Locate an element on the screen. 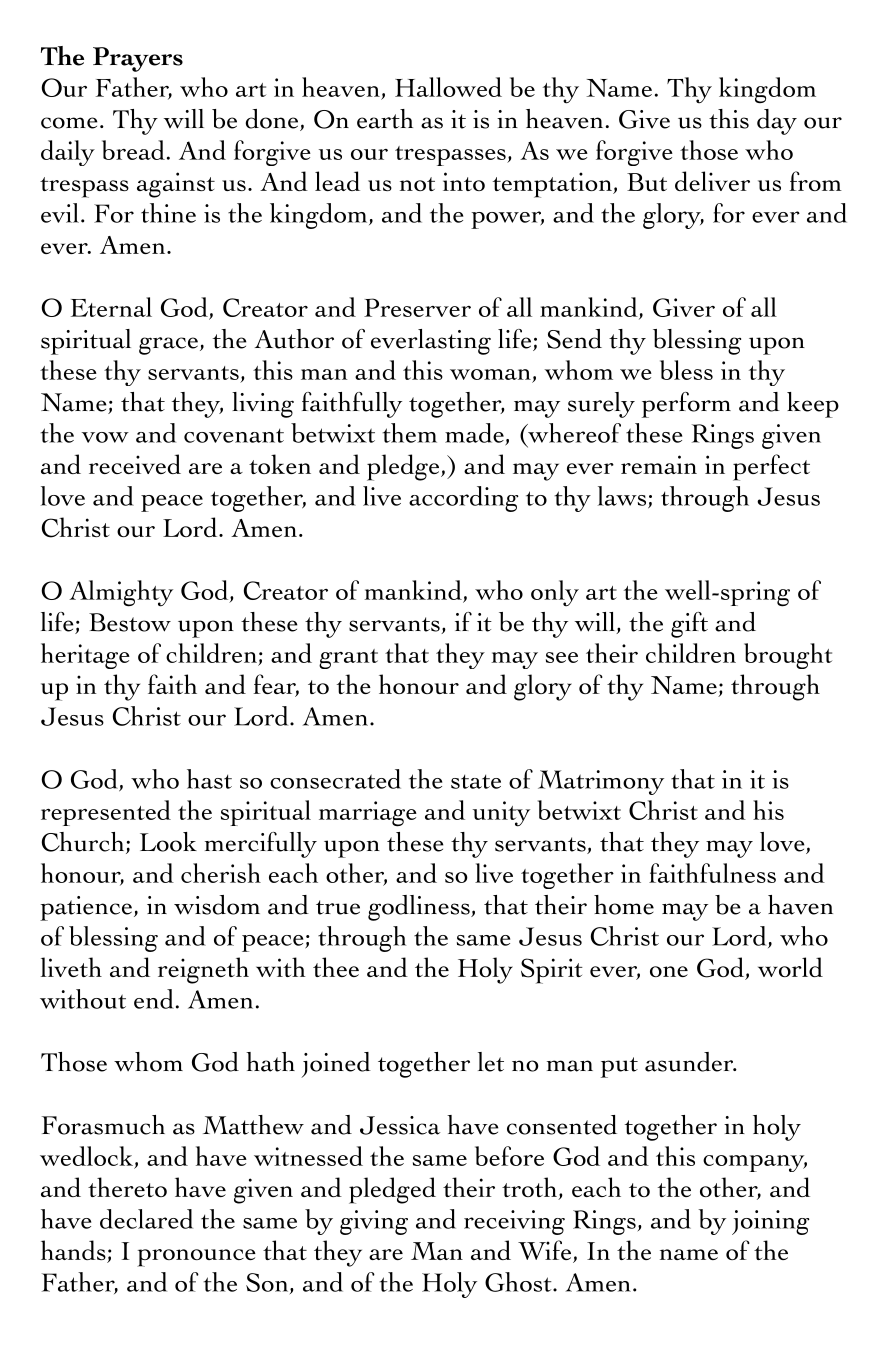 The width and height of the screenshot is (889, 1372). giving is located at coordinates (374, 1222).
